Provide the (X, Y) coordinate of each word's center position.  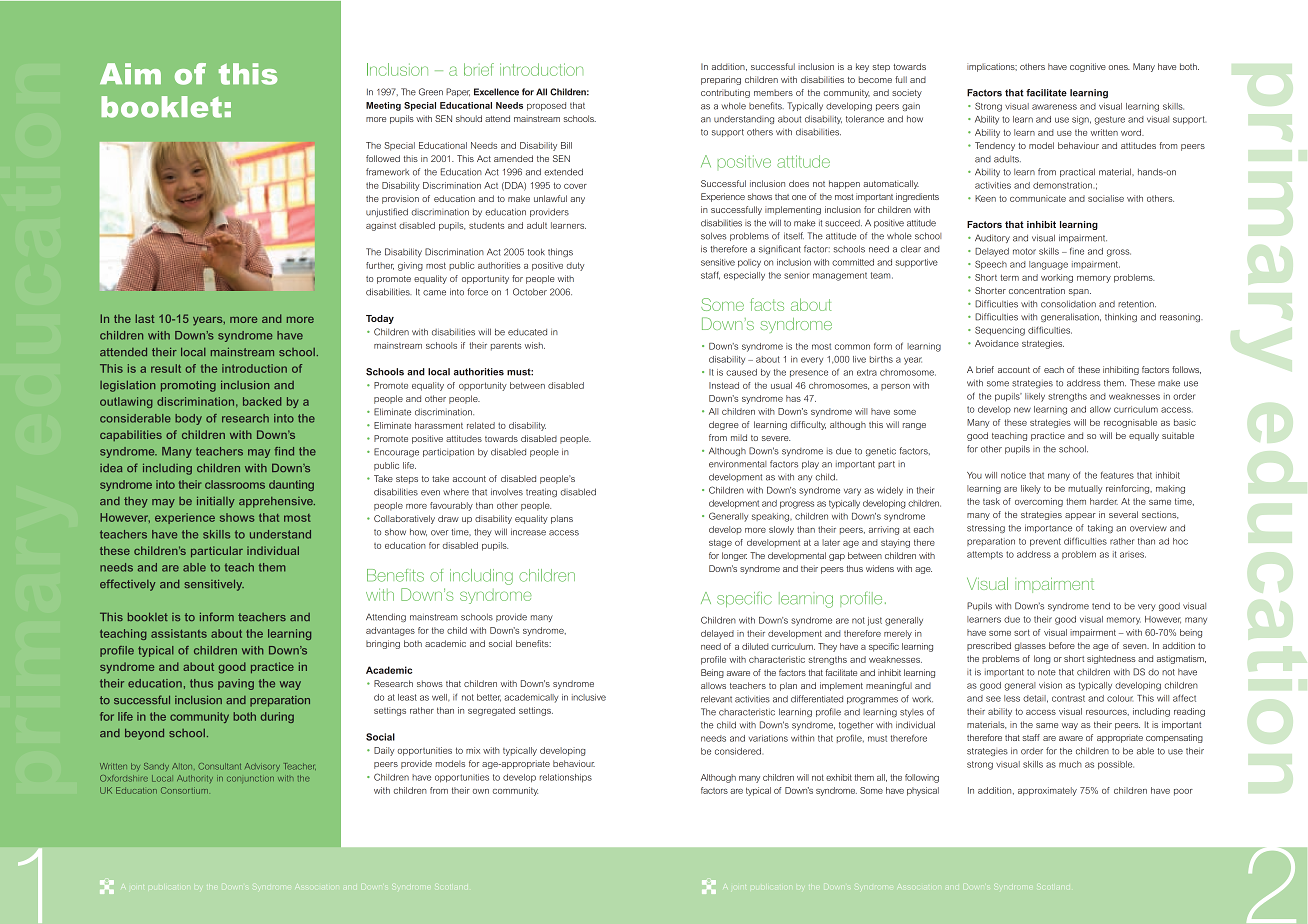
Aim (130, 73)
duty (575, 266)
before (1062, 645)
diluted (755, 646)
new (1022, 410)
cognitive (1088, 67)
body (188, 419)
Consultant (219, 766)
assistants (179, 633)
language (1048, 265)
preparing (721, 80)
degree (724, 425)
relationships (566, 778)
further (380, 266)
